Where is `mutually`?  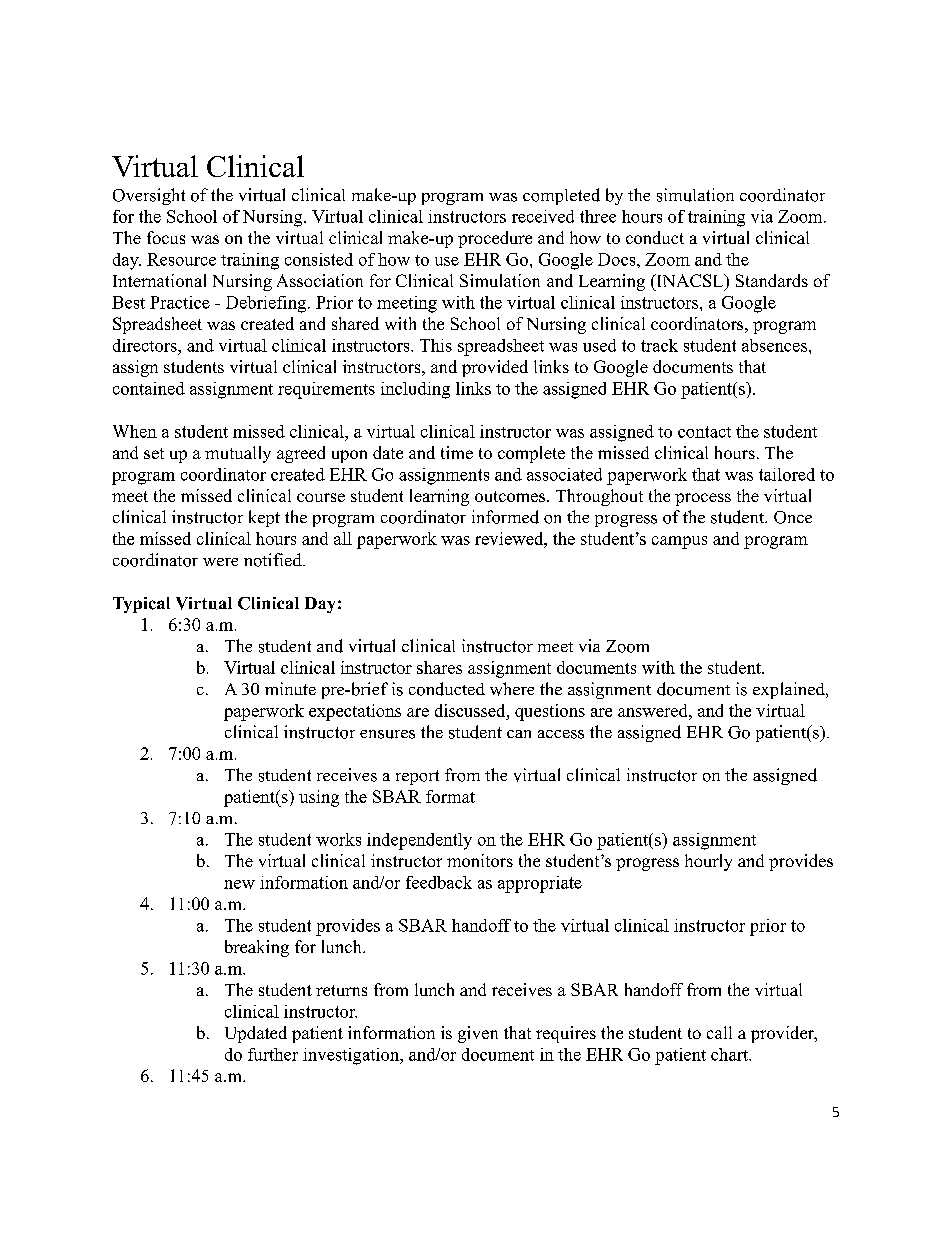
mutually is located at coordinates (238, 454).
